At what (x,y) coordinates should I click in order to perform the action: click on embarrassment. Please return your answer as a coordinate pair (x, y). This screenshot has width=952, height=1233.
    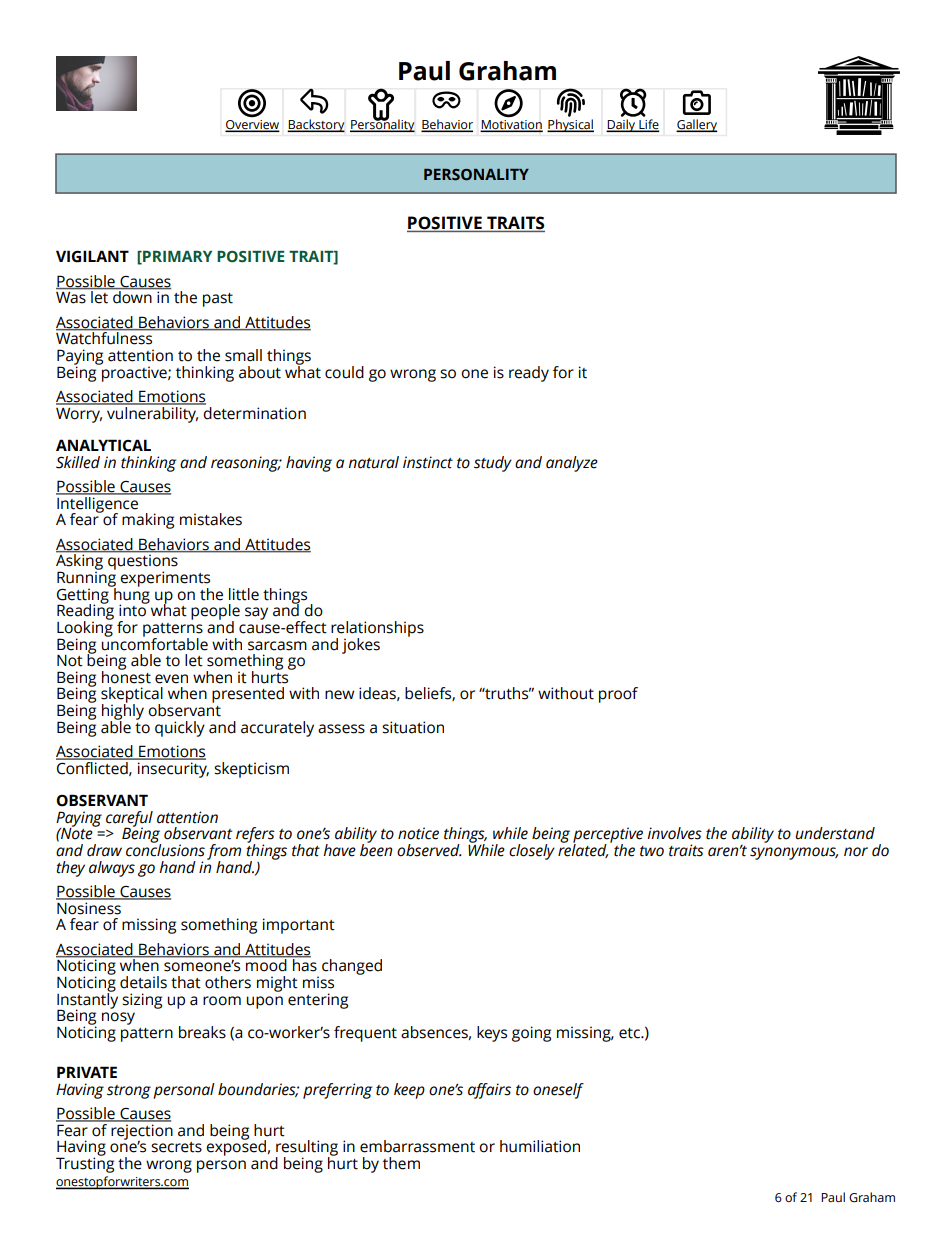
    Looking at the image, I should click on (417, 1146).
